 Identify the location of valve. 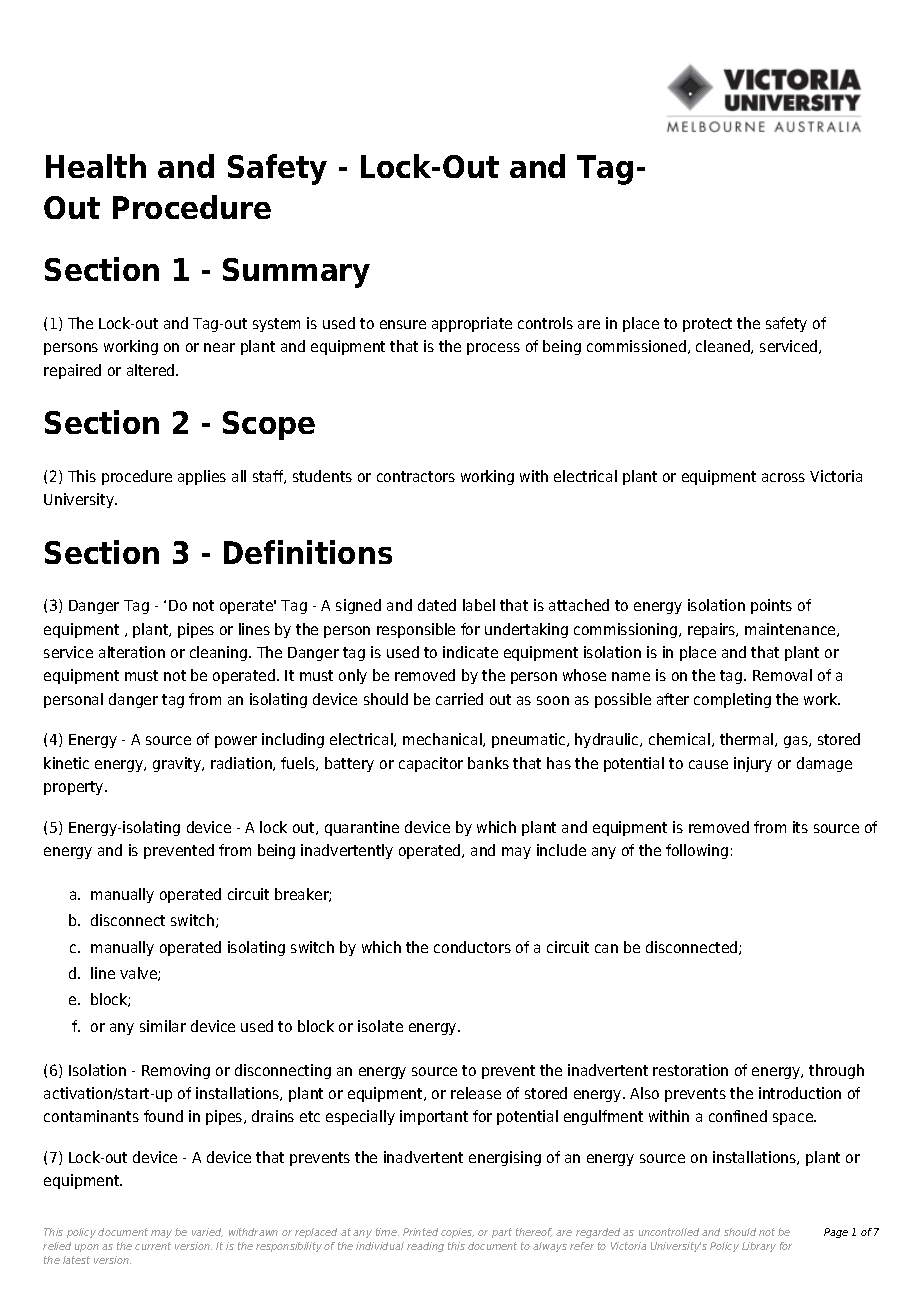
(139, 974).
